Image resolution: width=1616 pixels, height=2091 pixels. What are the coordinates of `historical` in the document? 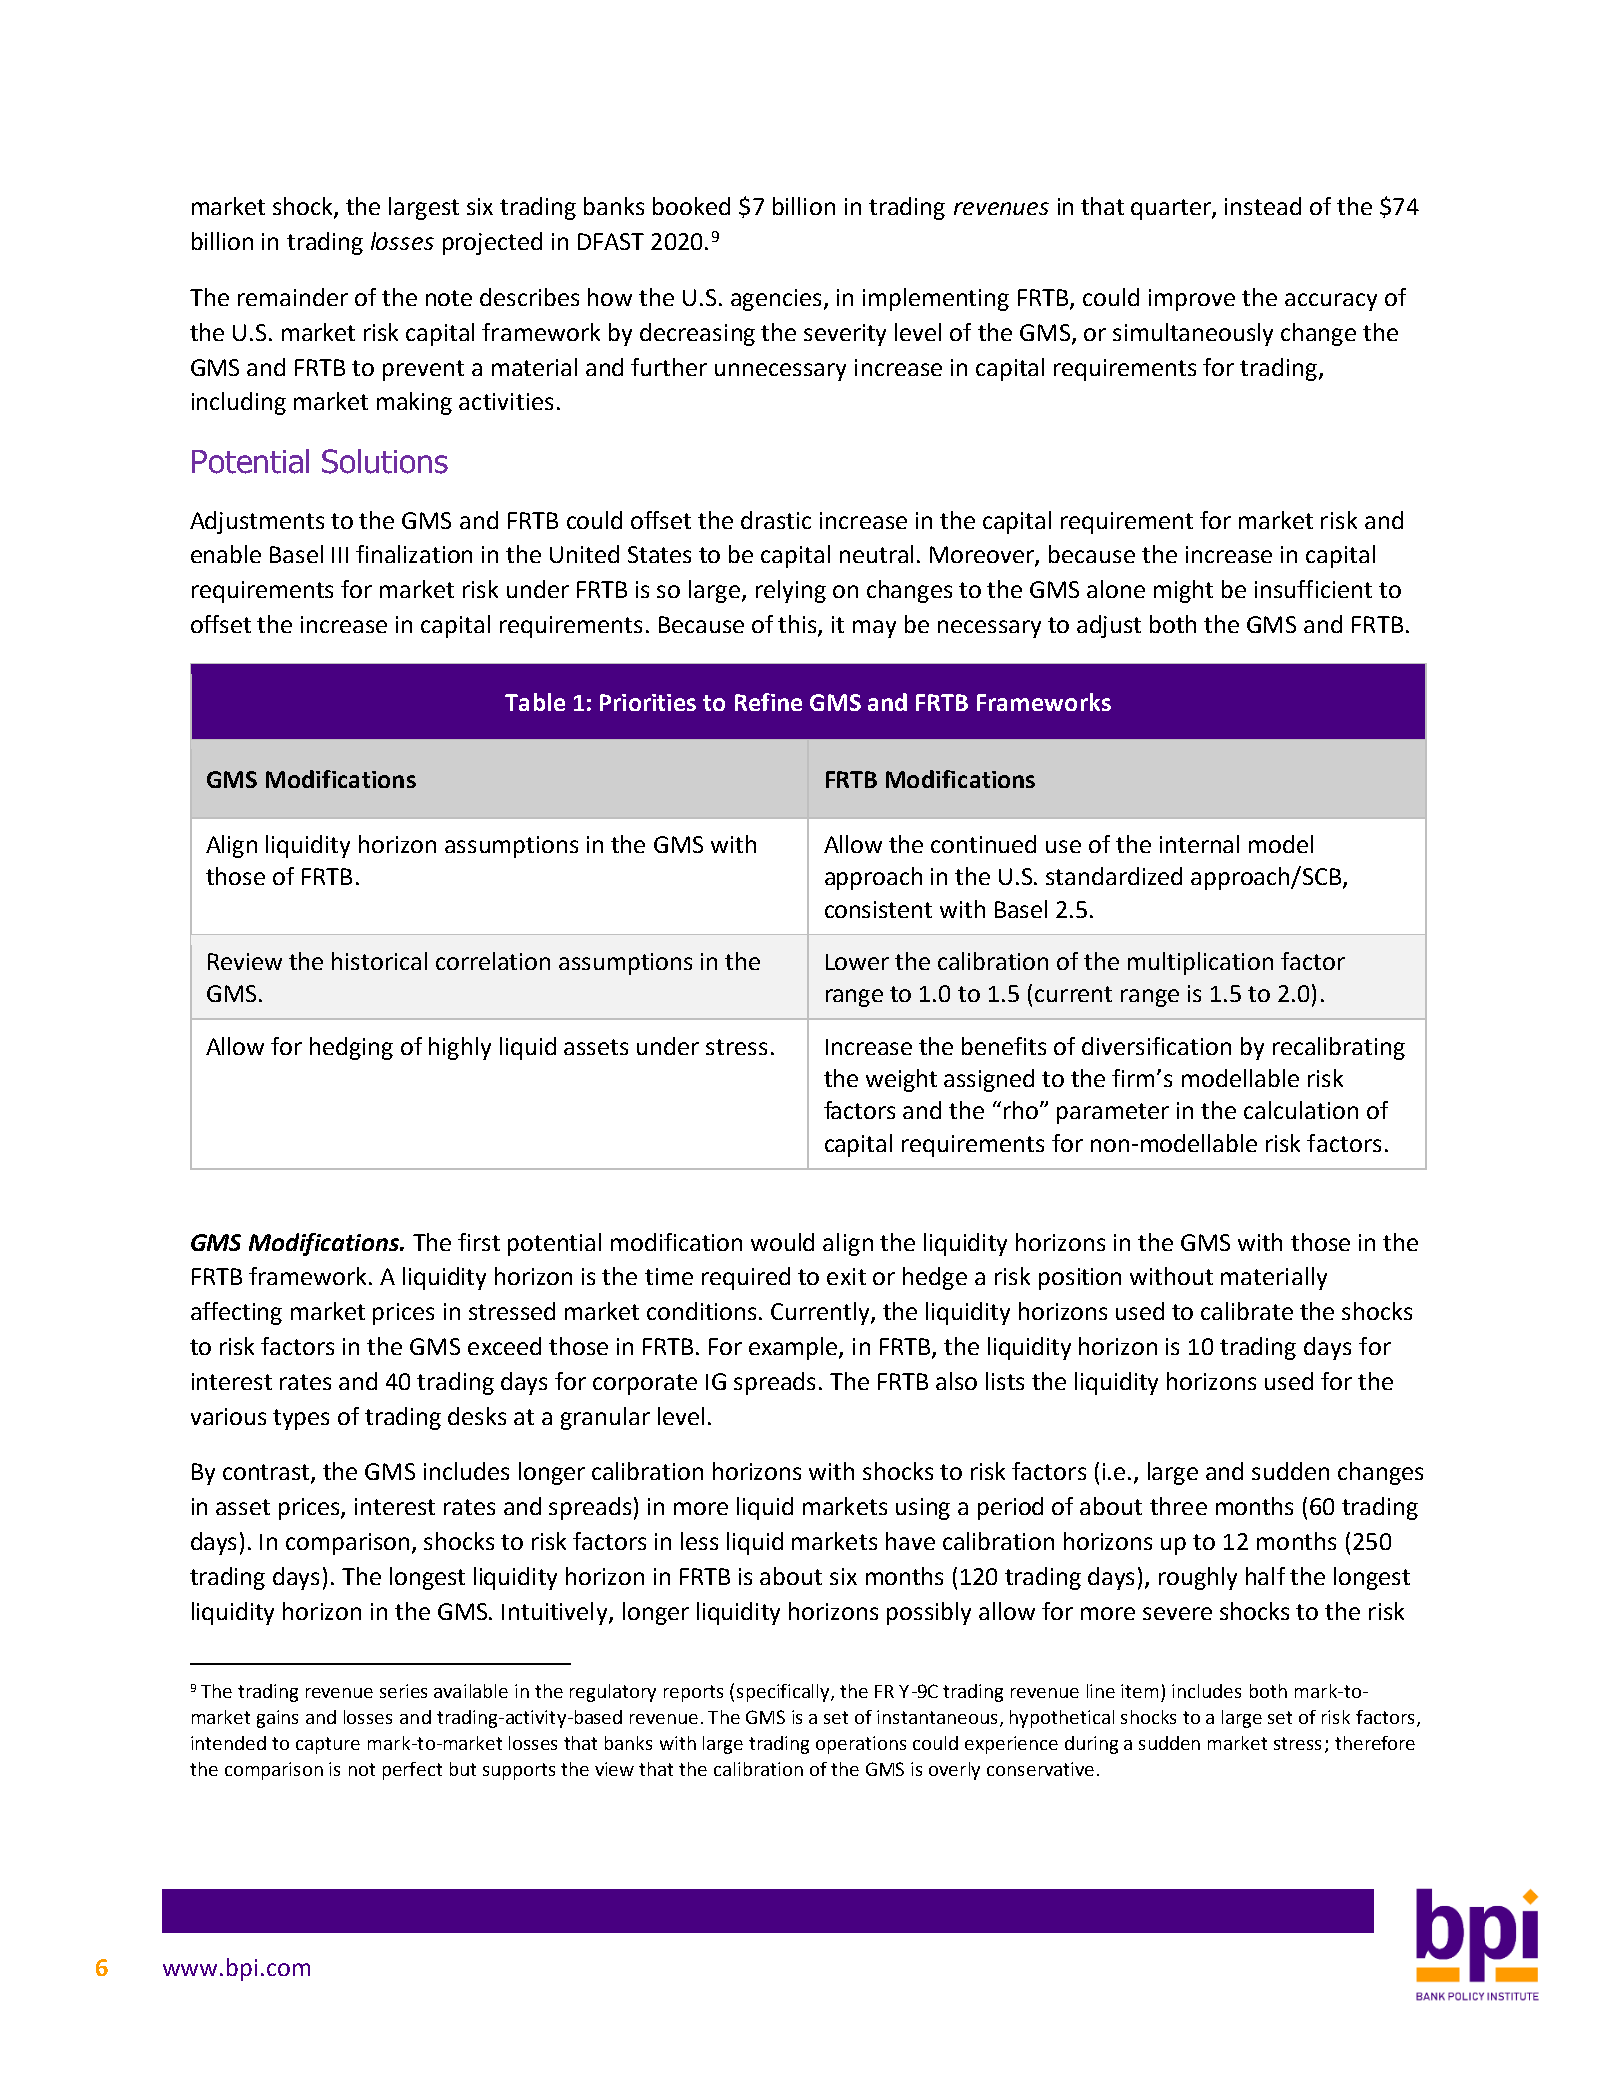 It's located at (379, 961).
